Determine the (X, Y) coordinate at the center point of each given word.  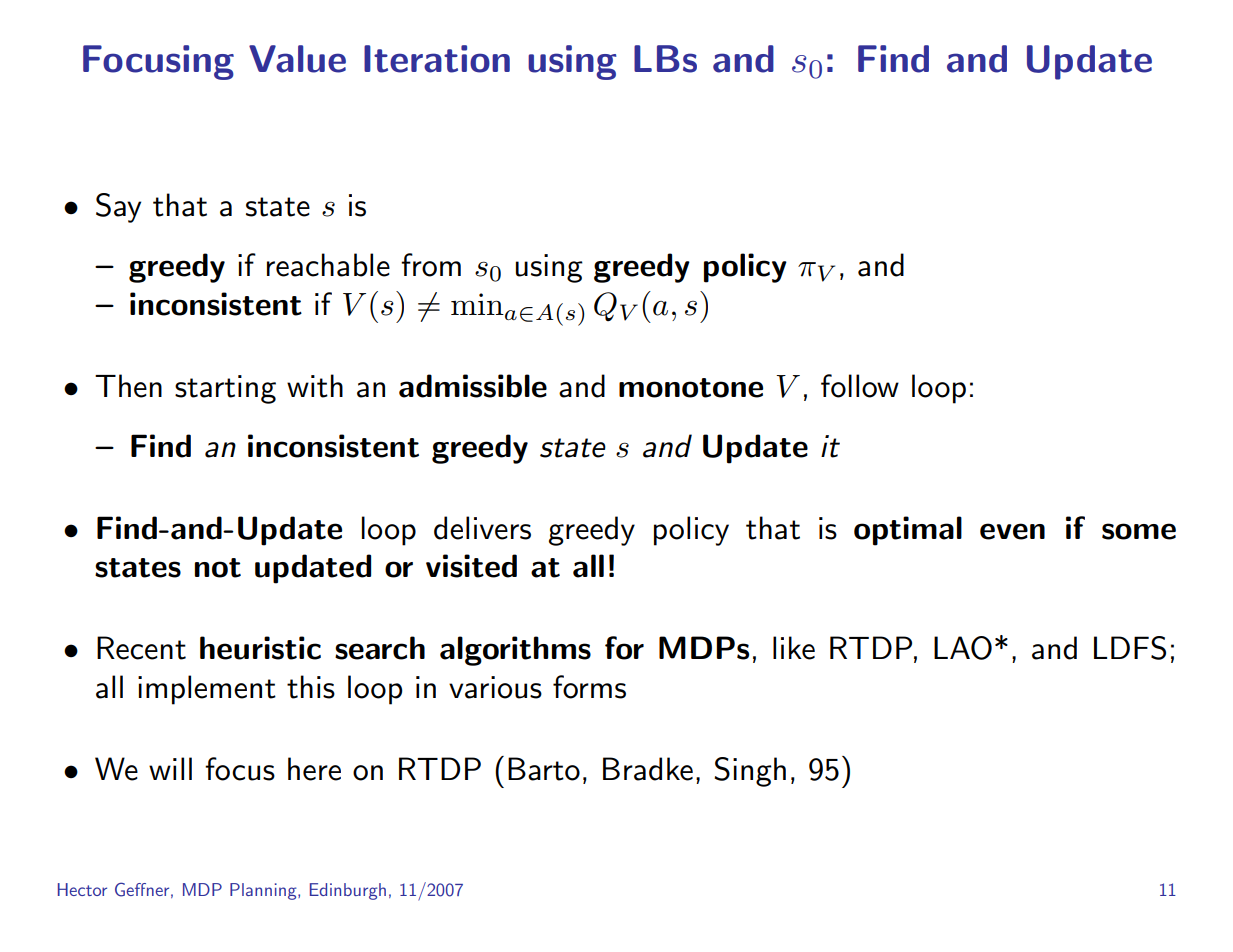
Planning (264, 891)
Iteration (437, 59)
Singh (750, 772)
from (431, 265)
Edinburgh (348, 891)
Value (297, 59)
